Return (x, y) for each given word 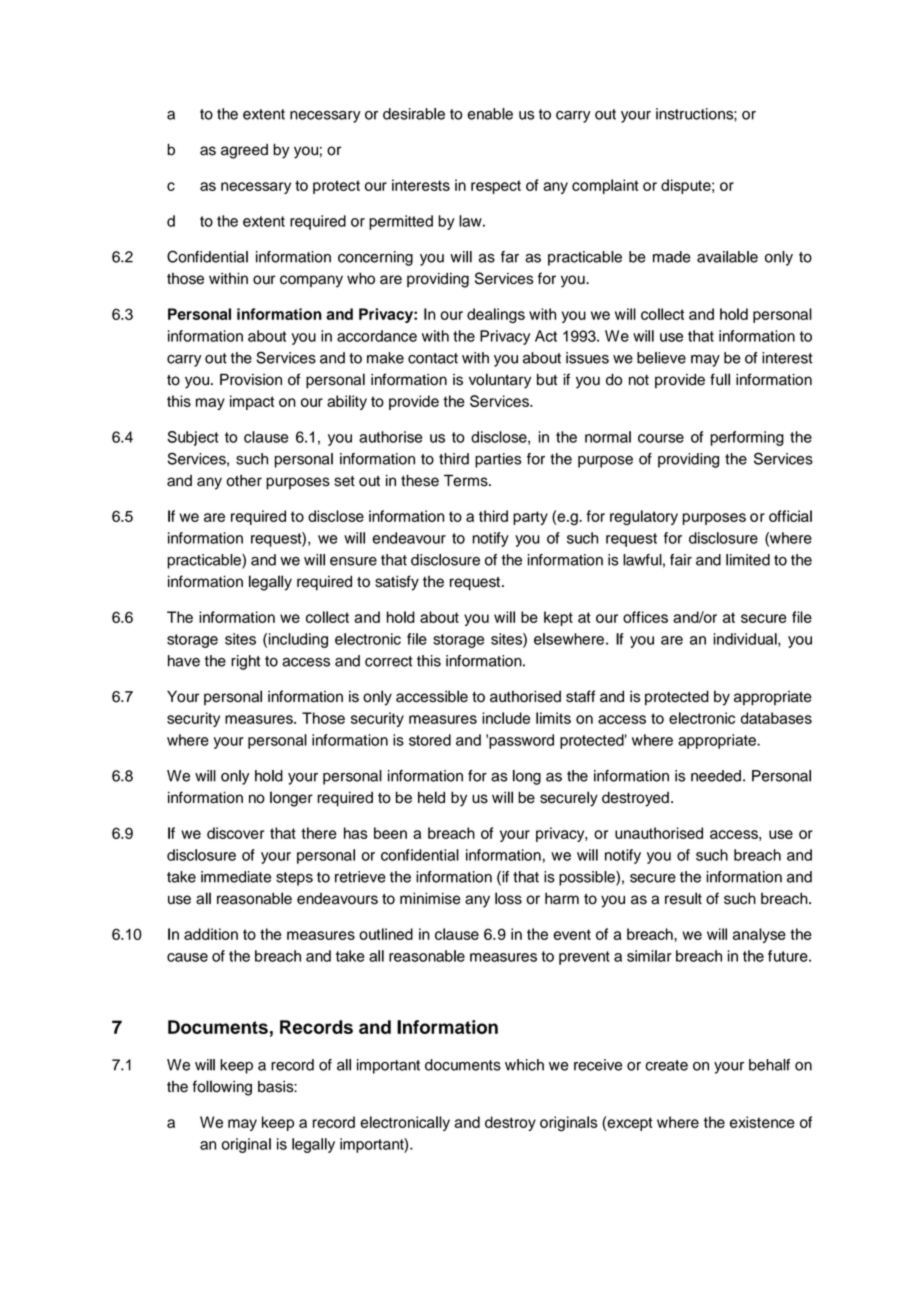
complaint (605, 186)
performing (747, 438)
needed (716, 776)
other (244, 481)
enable (490, 114)
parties (498, 460)
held (431, 797)
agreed (244, 151)
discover (235, 833)
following (222, 1088)
